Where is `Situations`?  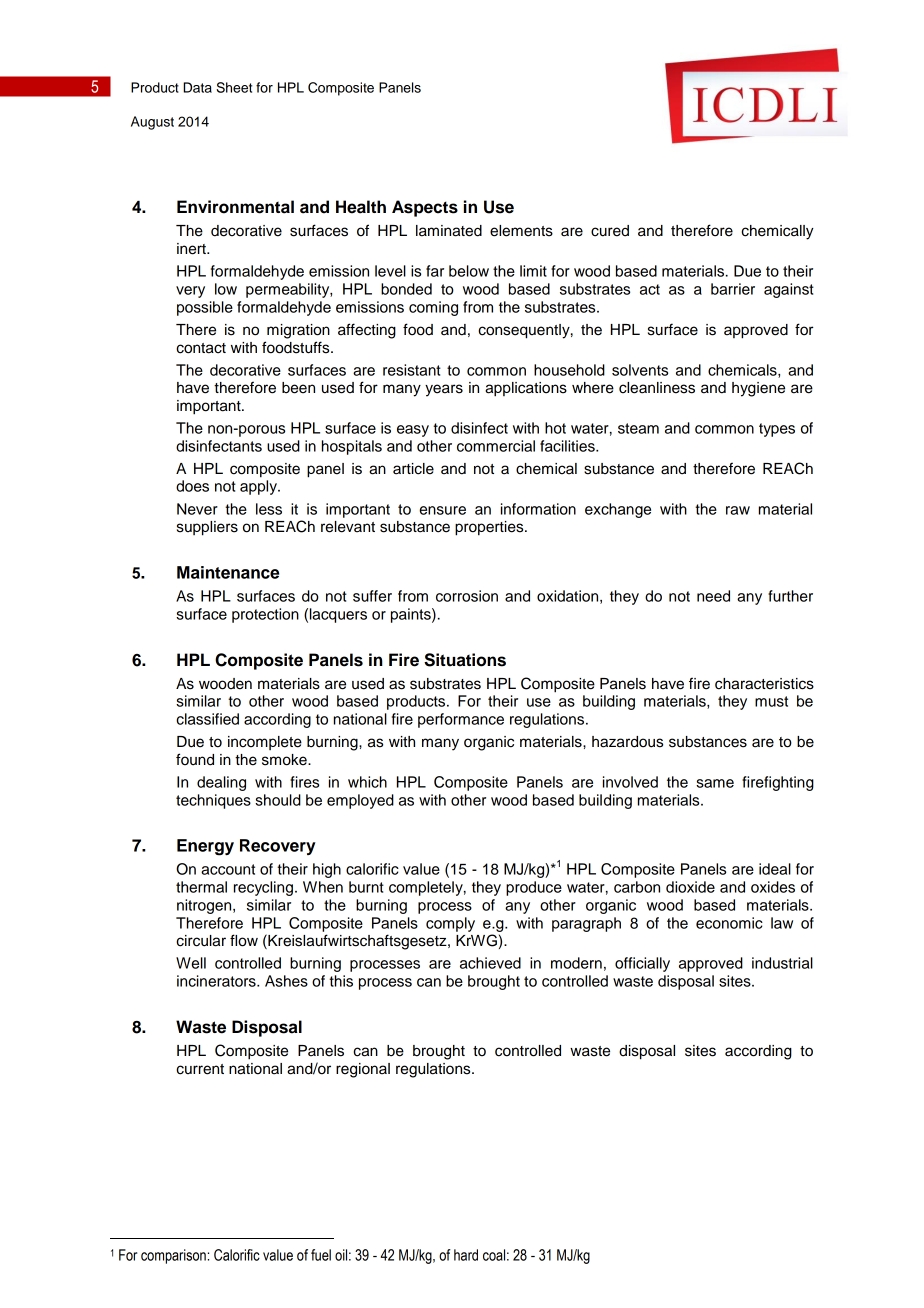 Situations is located at coordinates (465, 660).
